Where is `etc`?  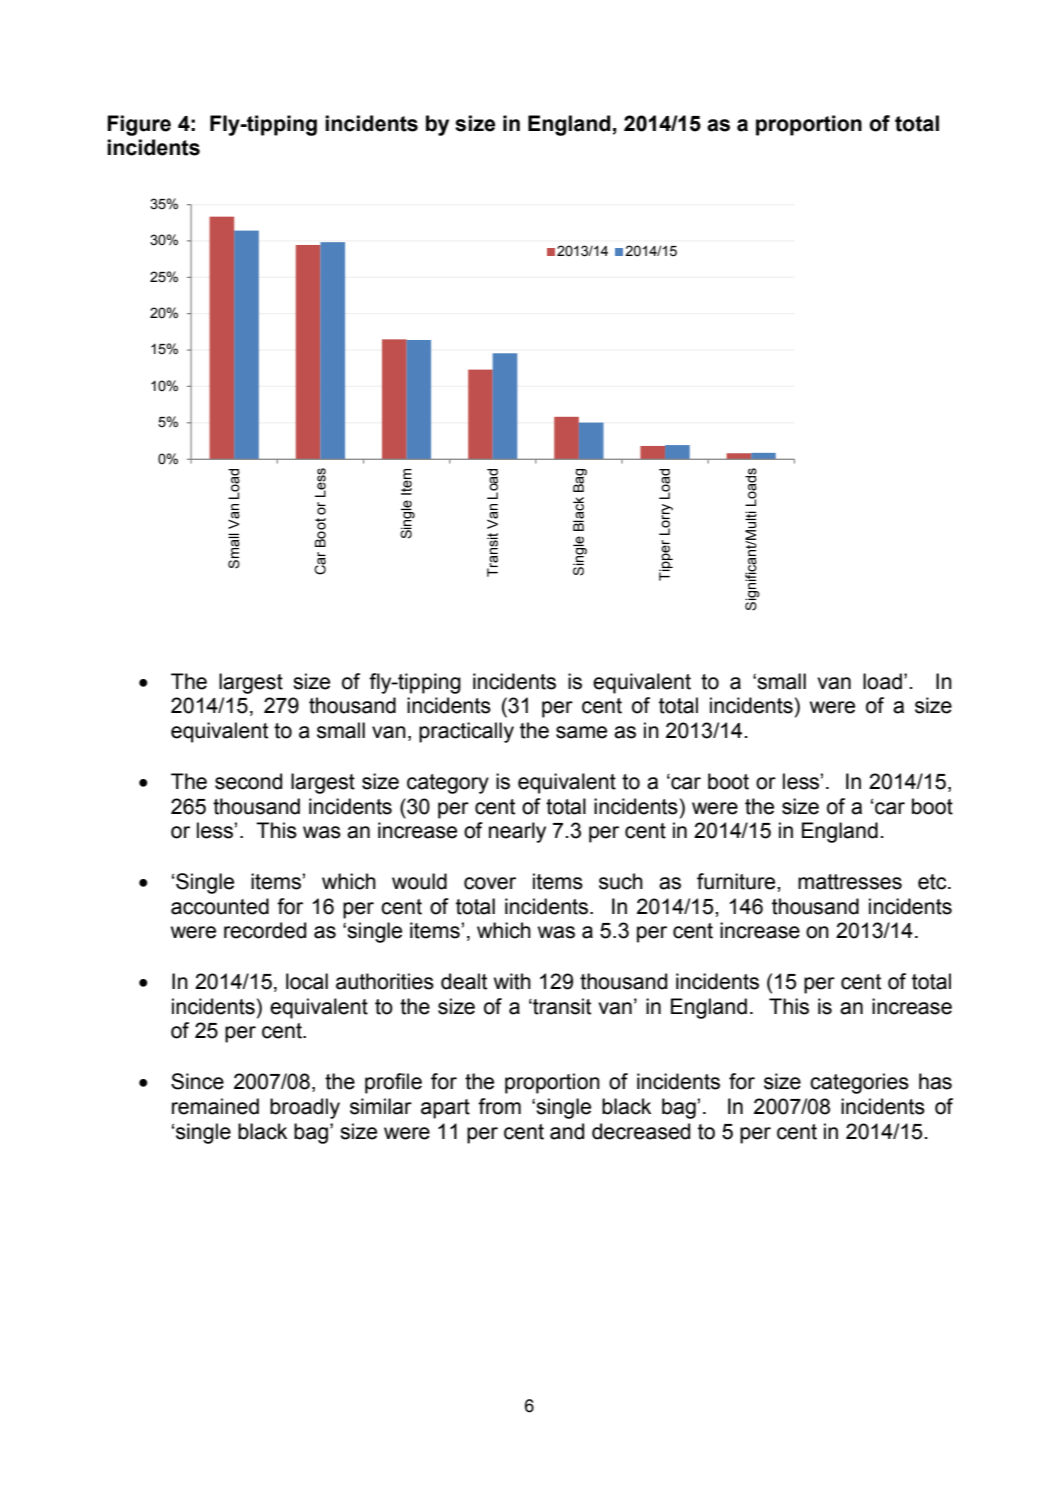
etc is located at coordinates (933, 882).
